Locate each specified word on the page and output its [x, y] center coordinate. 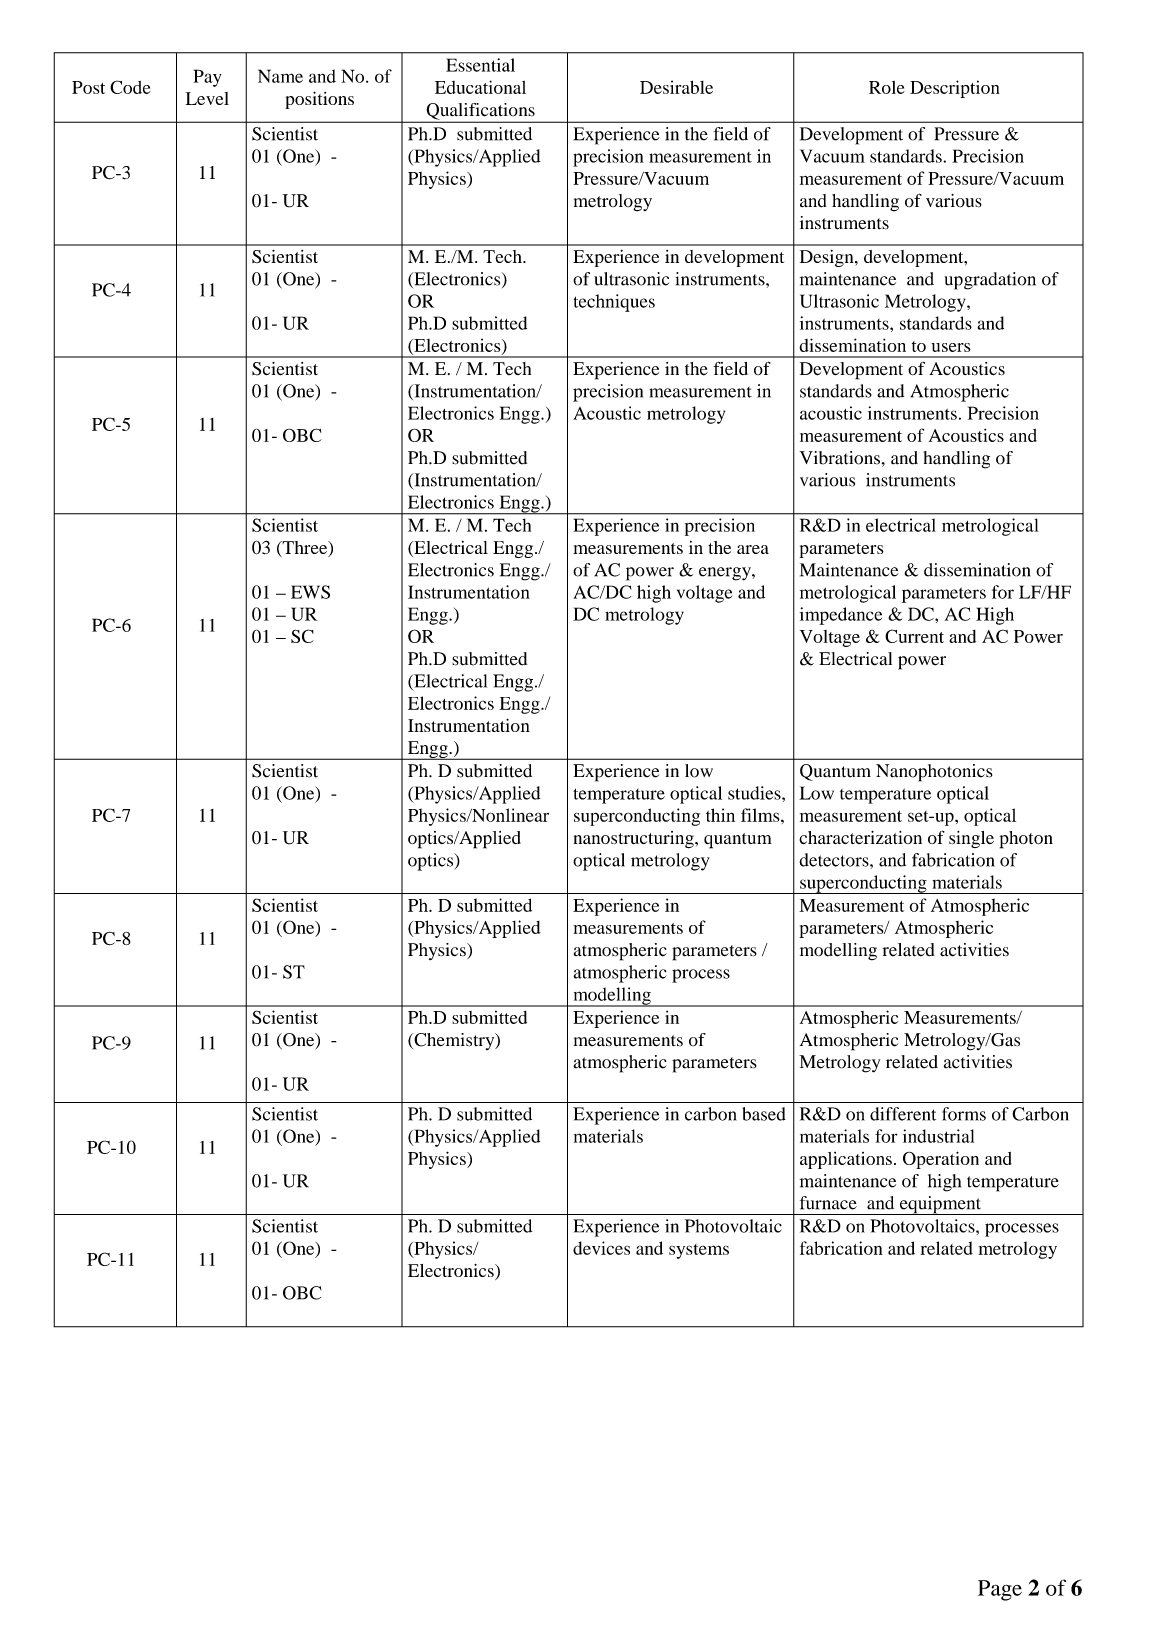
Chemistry [454, 1041]
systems [699, 1251]
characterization [860, 837]
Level [207, 98]
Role [887, 87]
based [764, 1114]
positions [319, 100]
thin [720, 815]
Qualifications [480, 112]
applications [846, 1160]
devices [601, 1248]
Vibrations [840, 458]
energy [726, 574]
